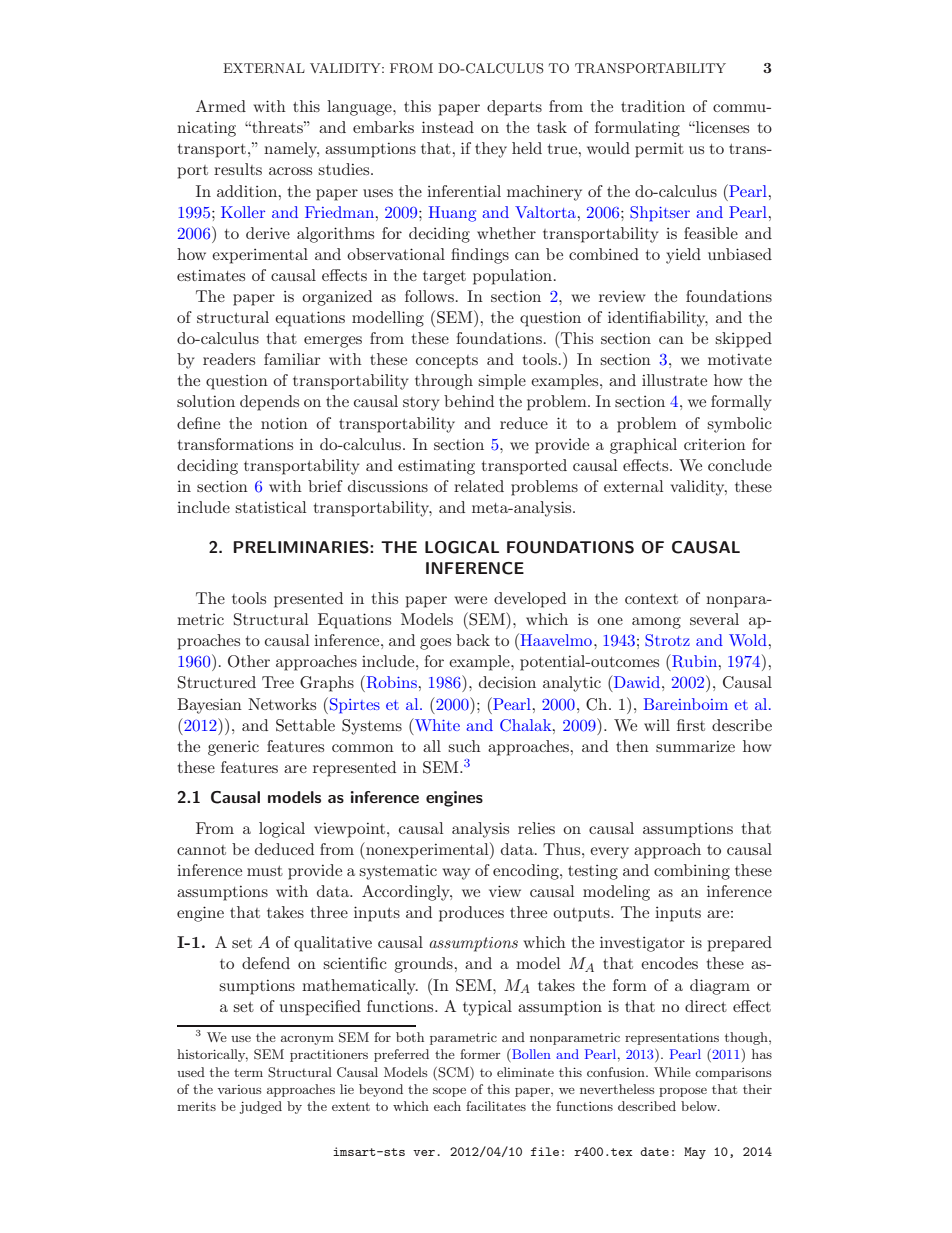 The height and width of the screenshot is (1233, 952). Describe the element at coordinates (265, 871) in the screenshot. I see `must` at that location.
